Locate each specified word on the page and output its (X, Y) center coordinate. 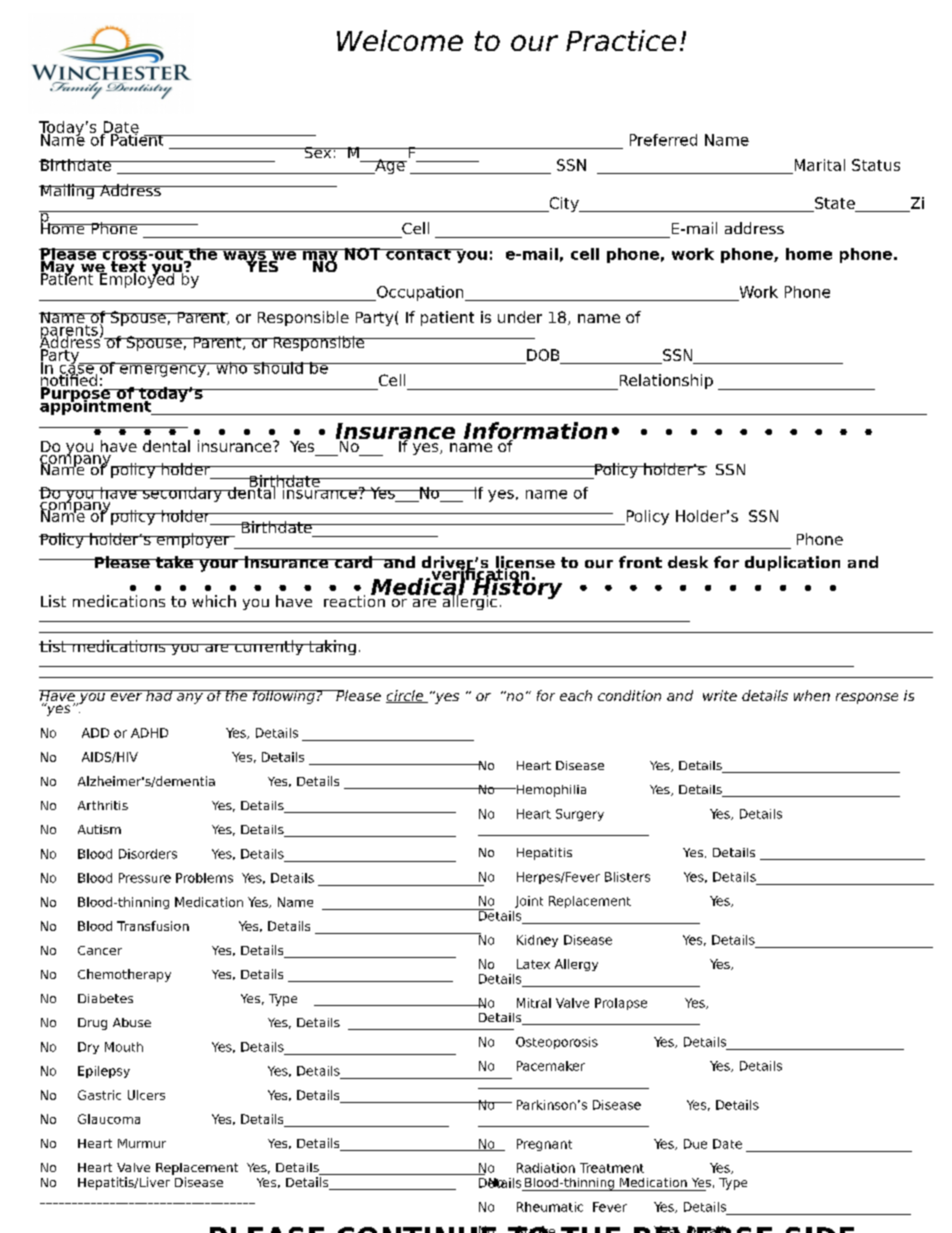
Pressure (145, 878)
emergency (162, 370)
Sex (318, 152)
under (520, 317)
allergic (468, 601)
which (214, 601)
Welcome (400, 40)
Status (876, 165)
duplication (792, 563)
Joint (529, 902)
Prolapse (621, 1004)
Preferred (663, 140)
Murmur (142, 1143)
